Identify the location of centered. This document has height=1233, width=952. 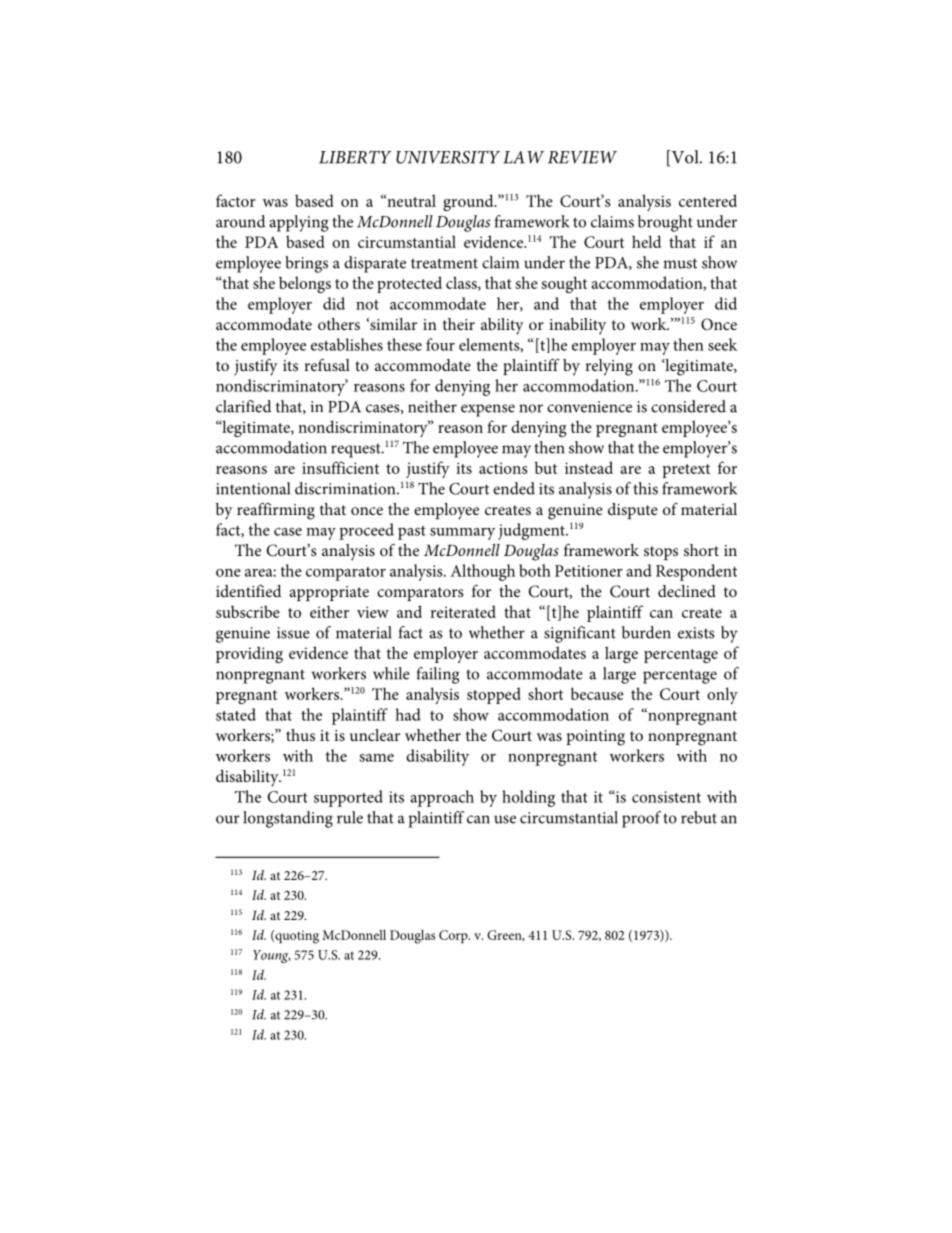
(708, 200).
